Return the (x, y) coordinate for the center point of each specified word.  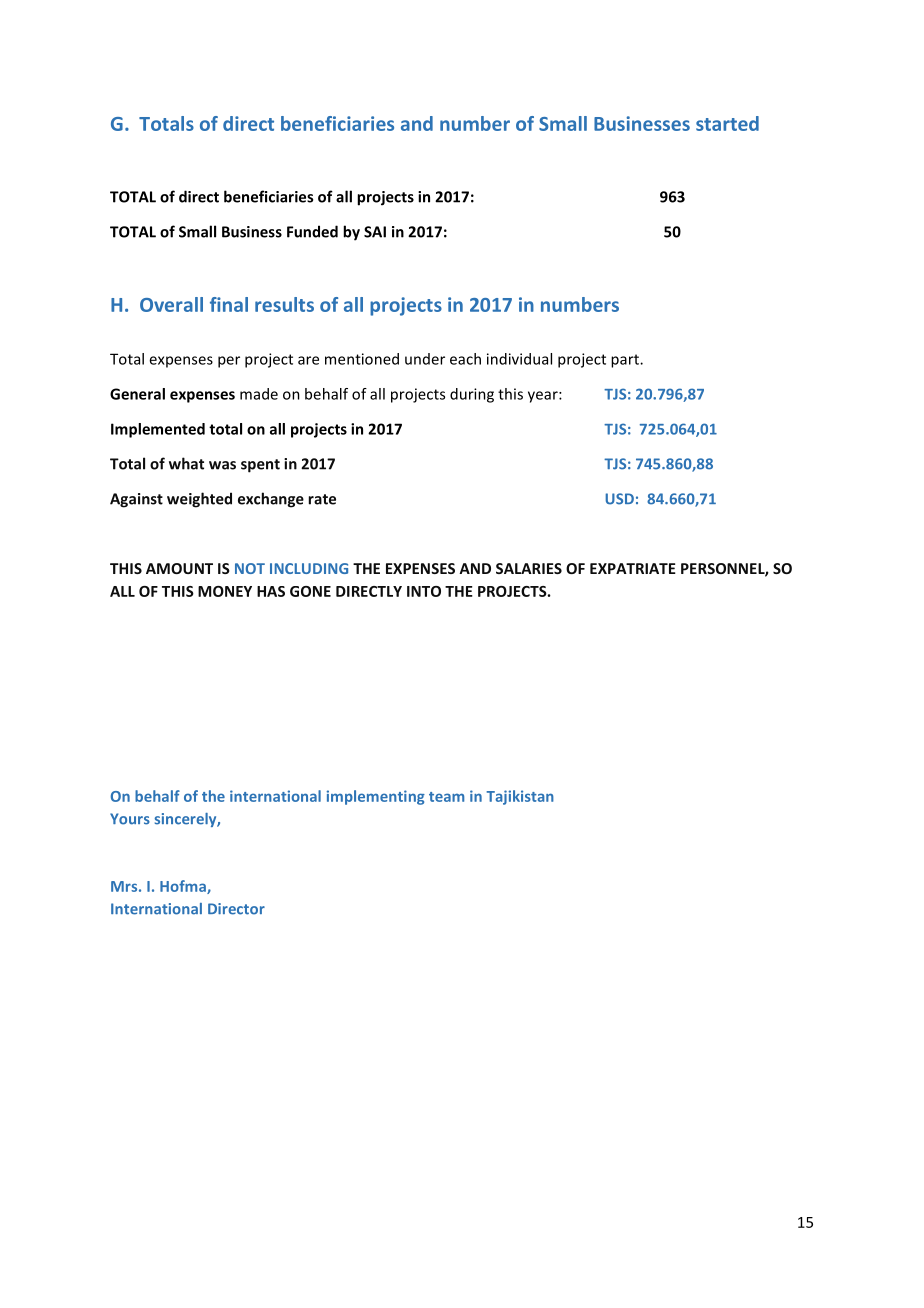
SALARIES (529, 568)
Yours (130, 819)
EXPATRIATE (633, 568)
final (229, 304)
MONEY (225, 591)
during (472, 395)
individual (519, 359)
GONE (310, 591)
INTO (424, 591)
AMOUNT (179, 568)
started (727, 123)
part (626, 361)
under (425, 359)
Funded (312, 231)
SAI (375, 232)
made (259, 394)
